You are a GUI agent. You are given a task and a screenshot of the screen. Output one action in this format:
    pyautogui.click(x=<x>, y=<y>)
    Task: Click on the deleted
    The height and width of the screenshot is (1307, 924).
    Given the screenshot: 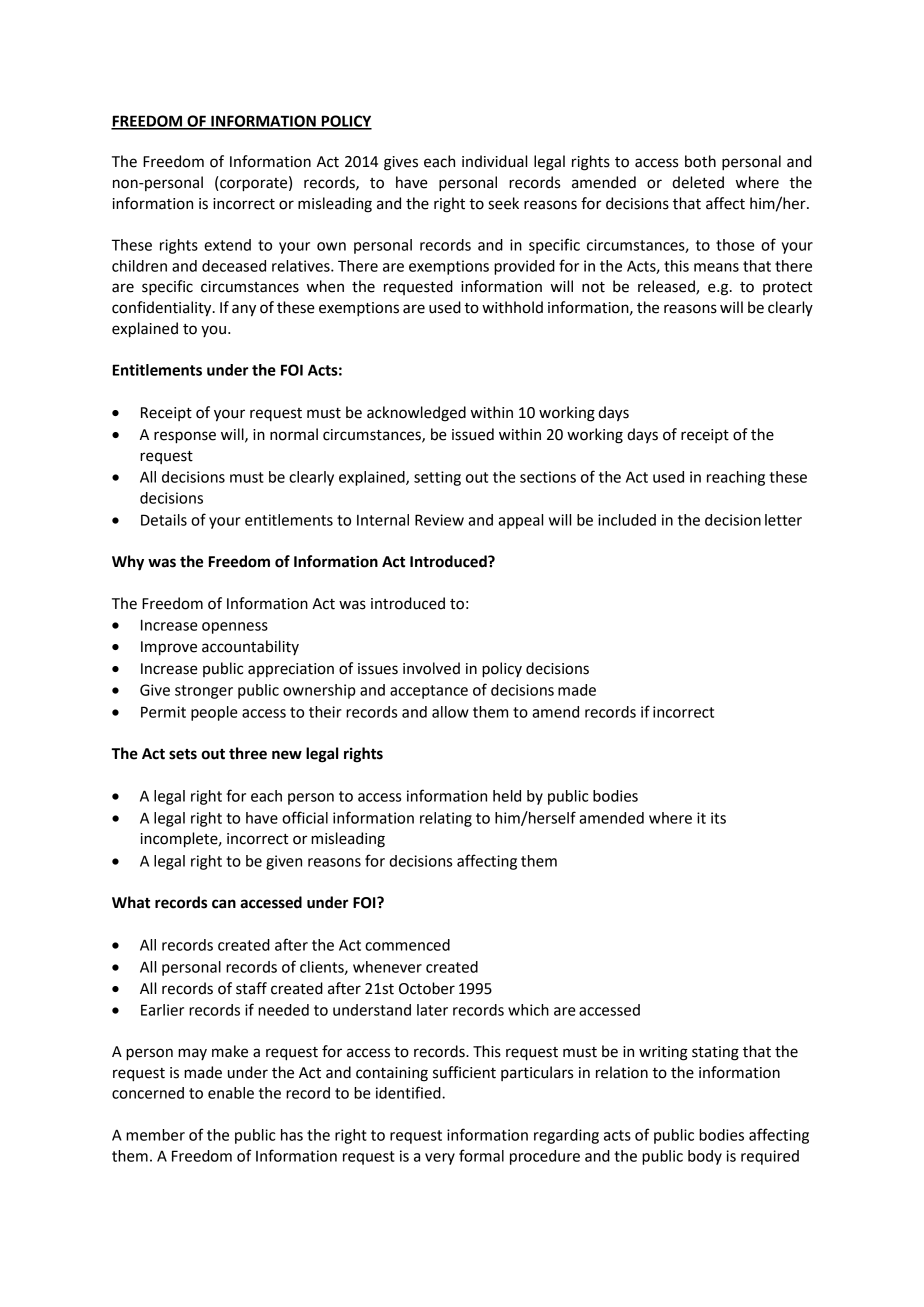 What is the action you would take?
    pyautogui.click(x=698, y=182)
